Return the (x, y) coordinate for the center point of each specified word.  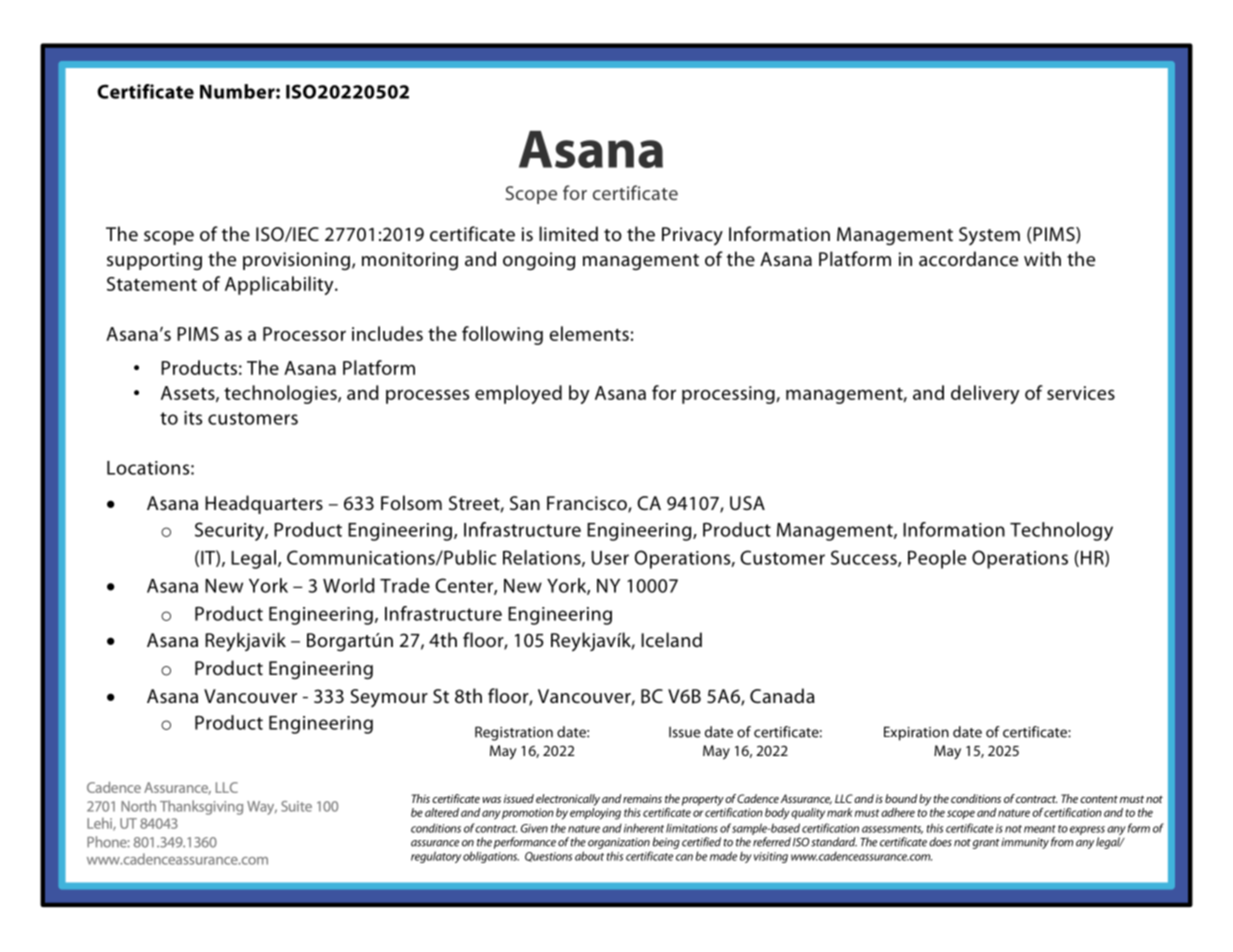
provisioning (296, 261)
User (610, 558)
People (937, 559)
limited (568, 233)
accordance (968, 258)
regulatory (436, 857)
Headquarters (264, 504)
